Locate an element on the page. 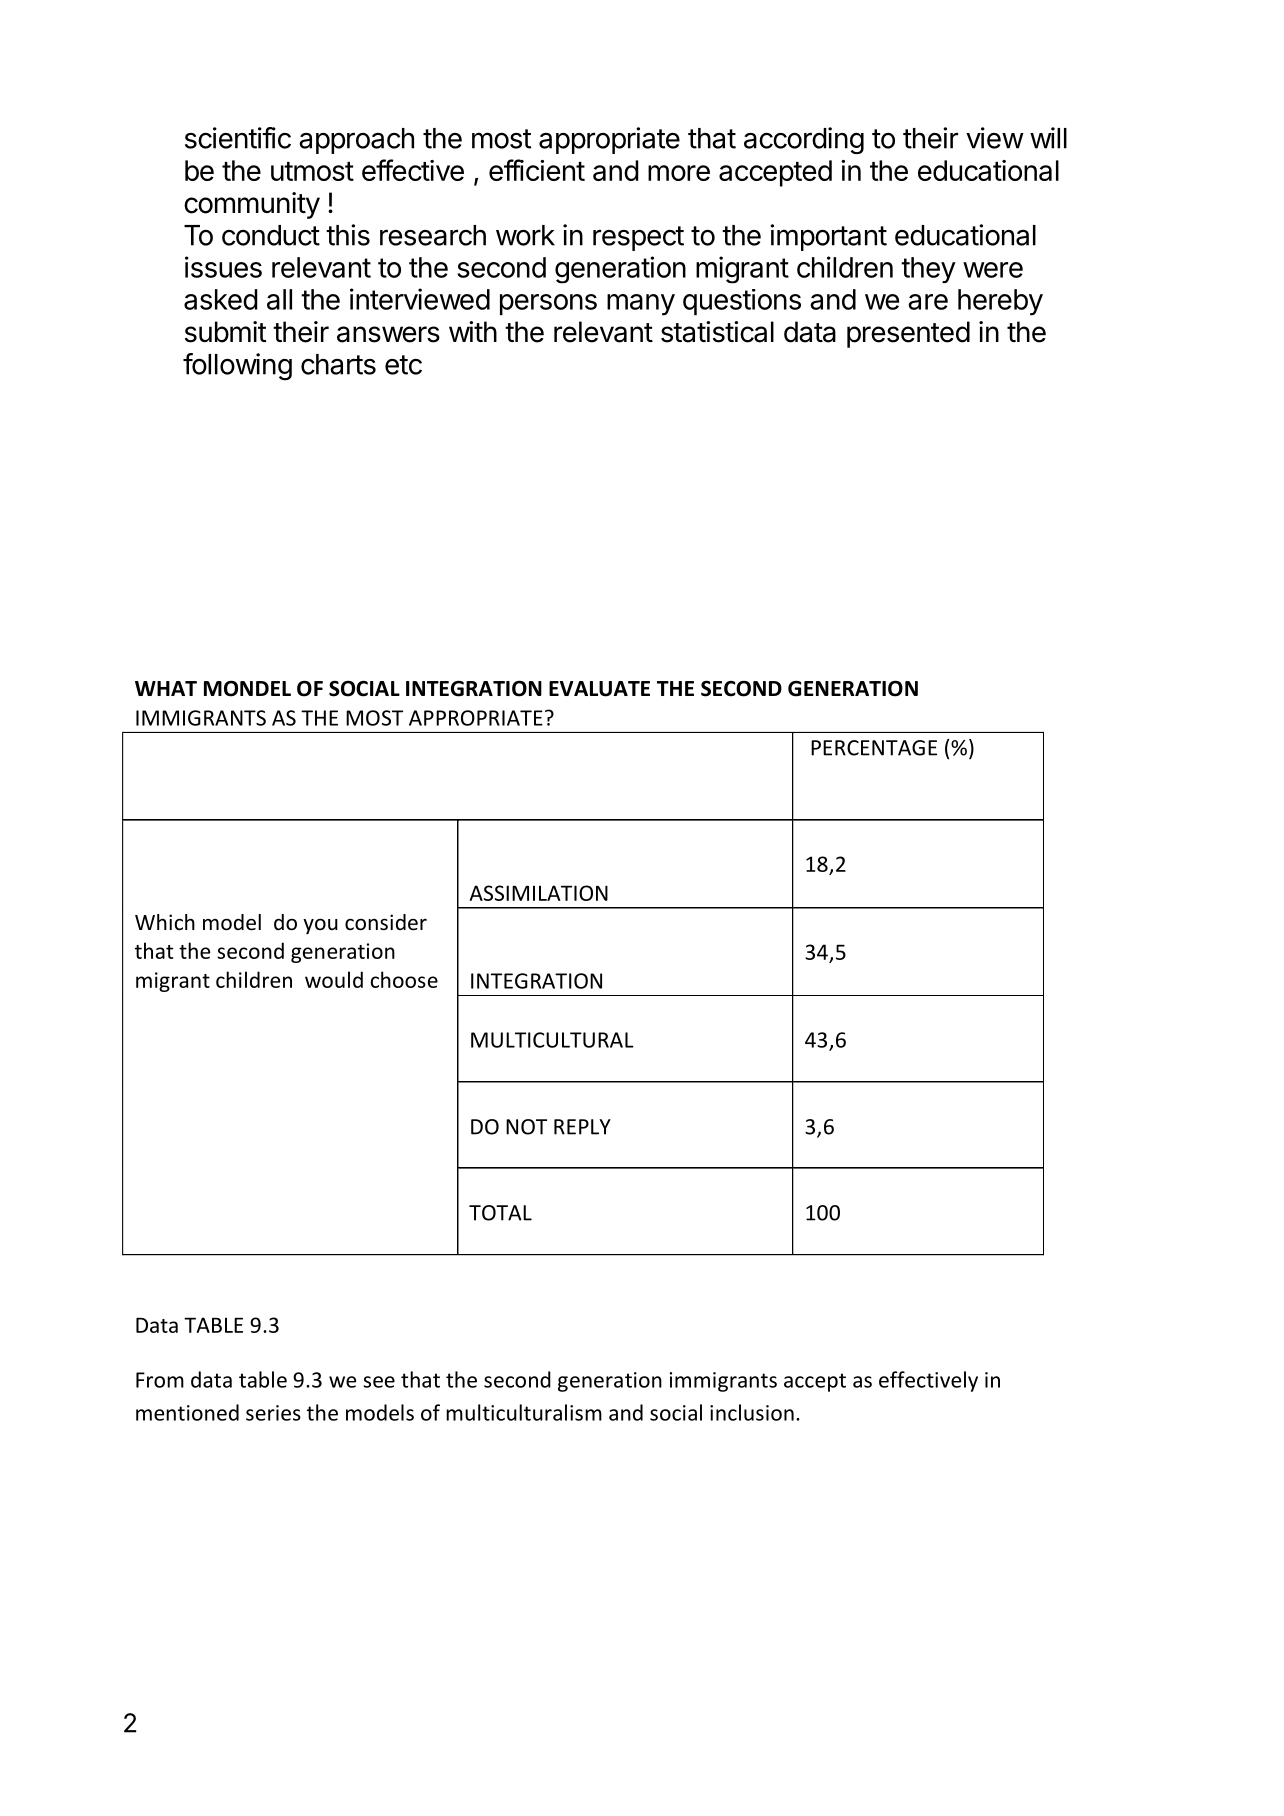 This document has width=1284, height=1816. inclusion is located at coordinates (752, 1412).
